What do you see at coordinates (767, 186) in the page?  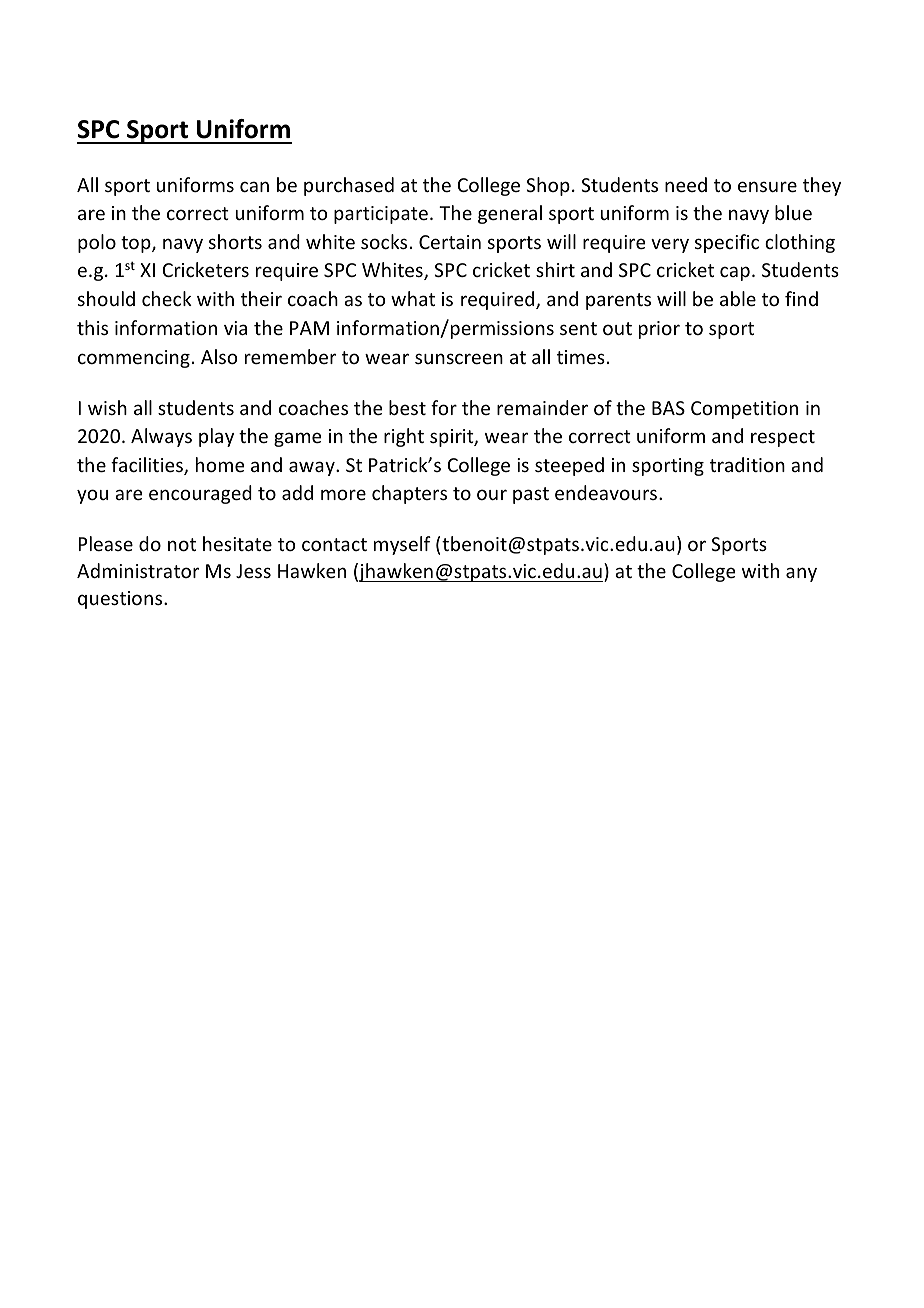 I see `ensure` at bounding box center [767, 186].
